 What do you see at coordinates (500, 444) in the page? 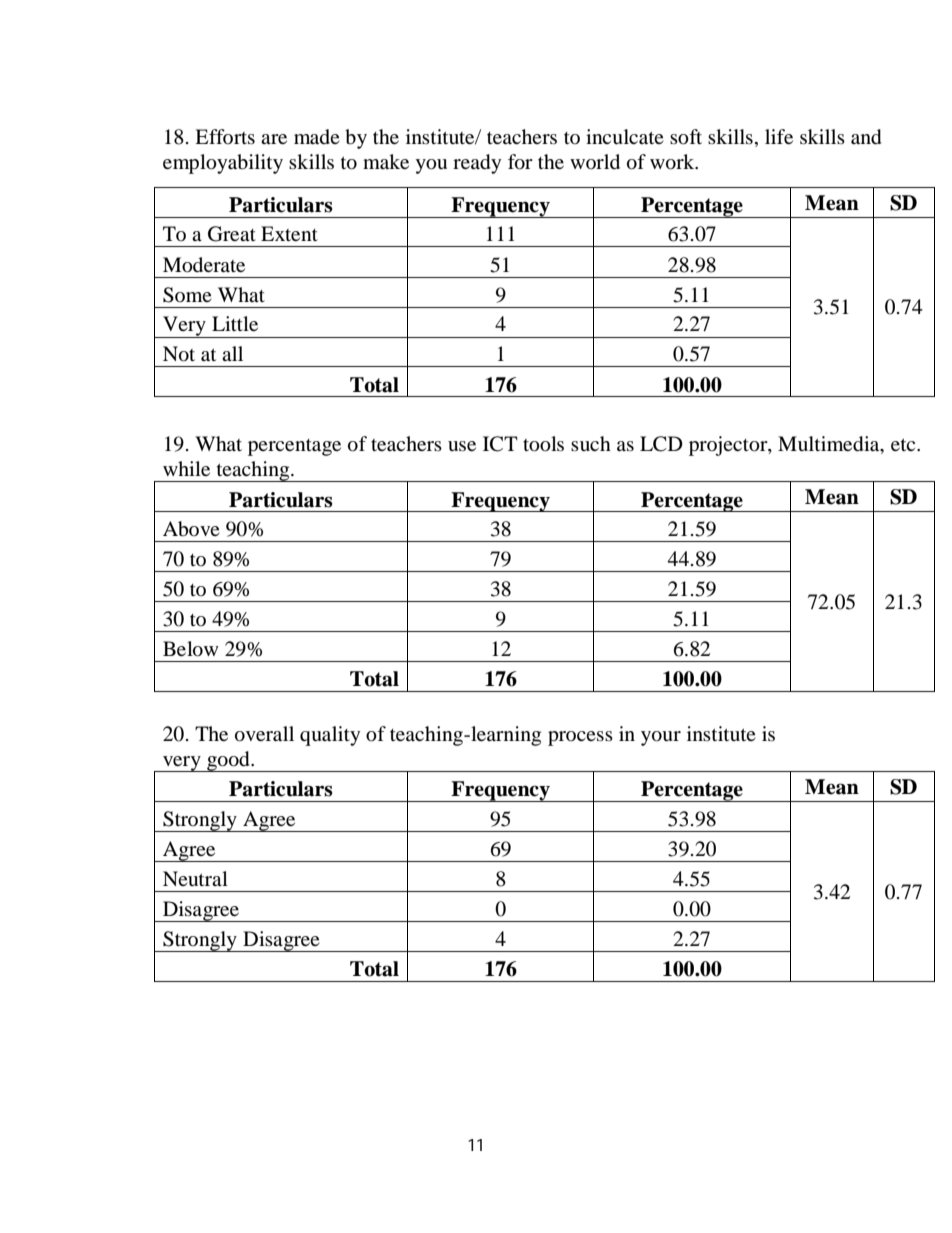
I see `ICT` at bounding box center [500, 444].
